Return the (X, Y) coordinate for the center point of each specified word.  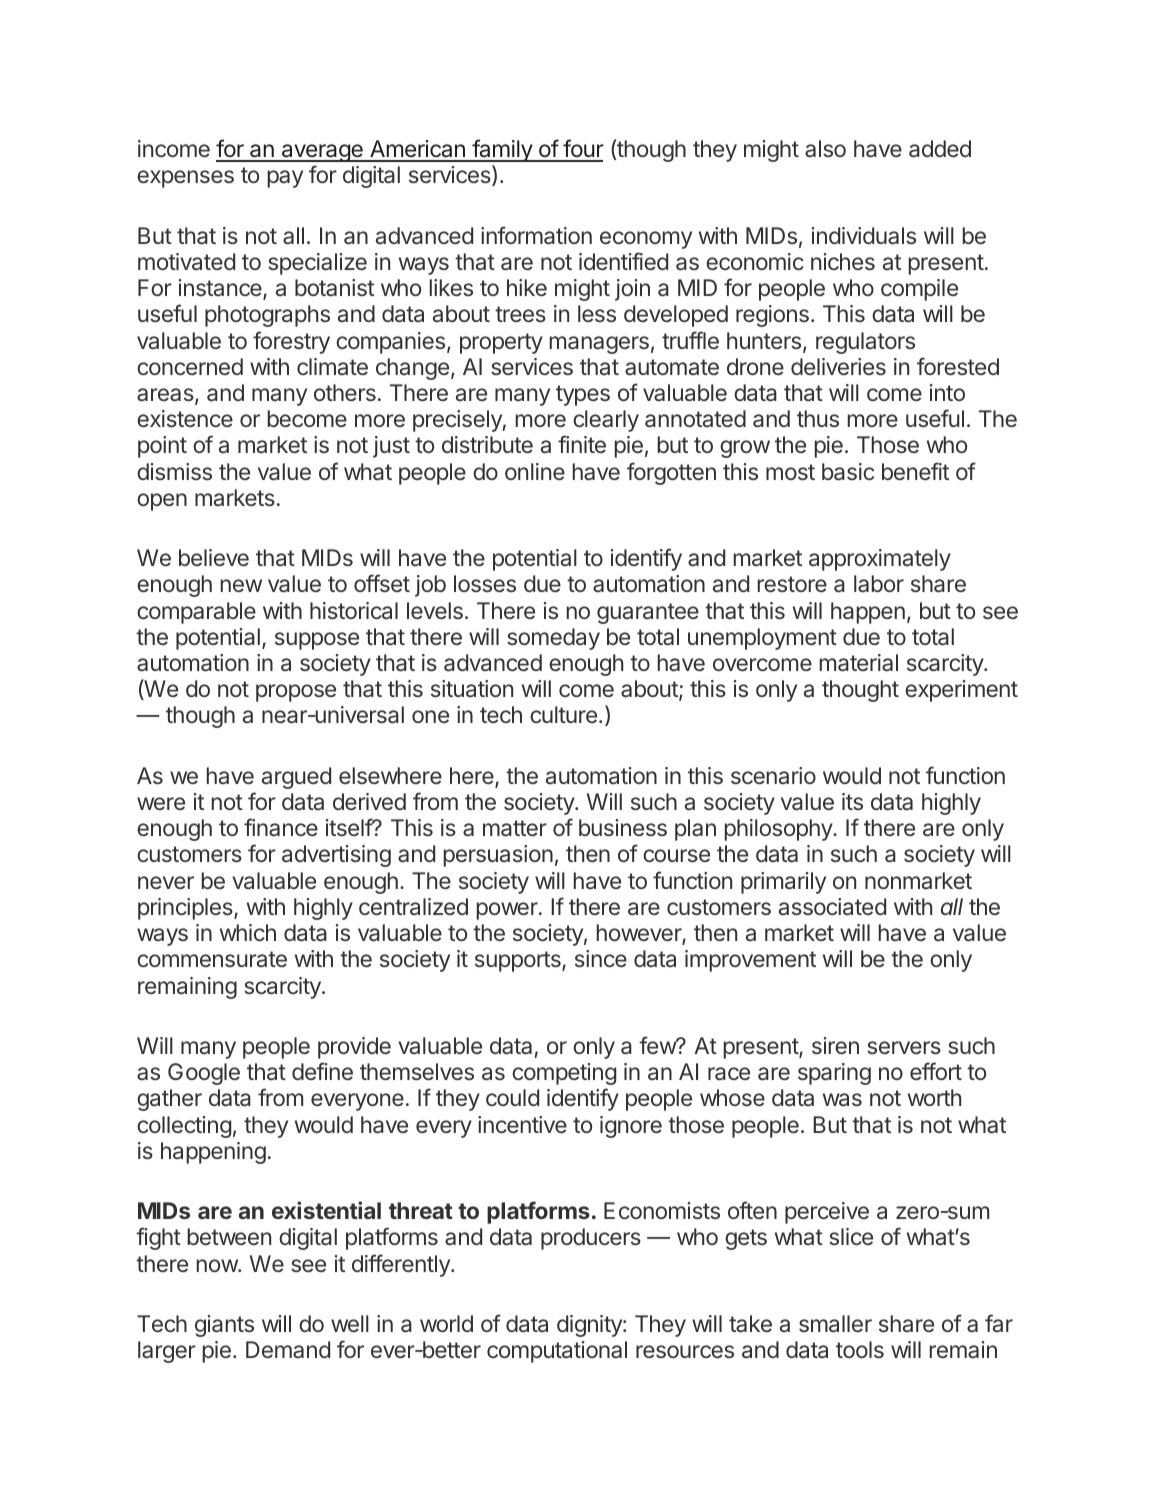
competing (564, 1074)
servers (904, 1047)
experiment (961, 691)
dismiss (174, 471)
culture (563, 714)
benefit (915, 471)
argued (296, 778)
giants (224, 1326)
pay (285, 179)
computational (557, 1352)
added (940, 149)
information (536, 235)
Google (204, 1074)
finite (582, 444)
